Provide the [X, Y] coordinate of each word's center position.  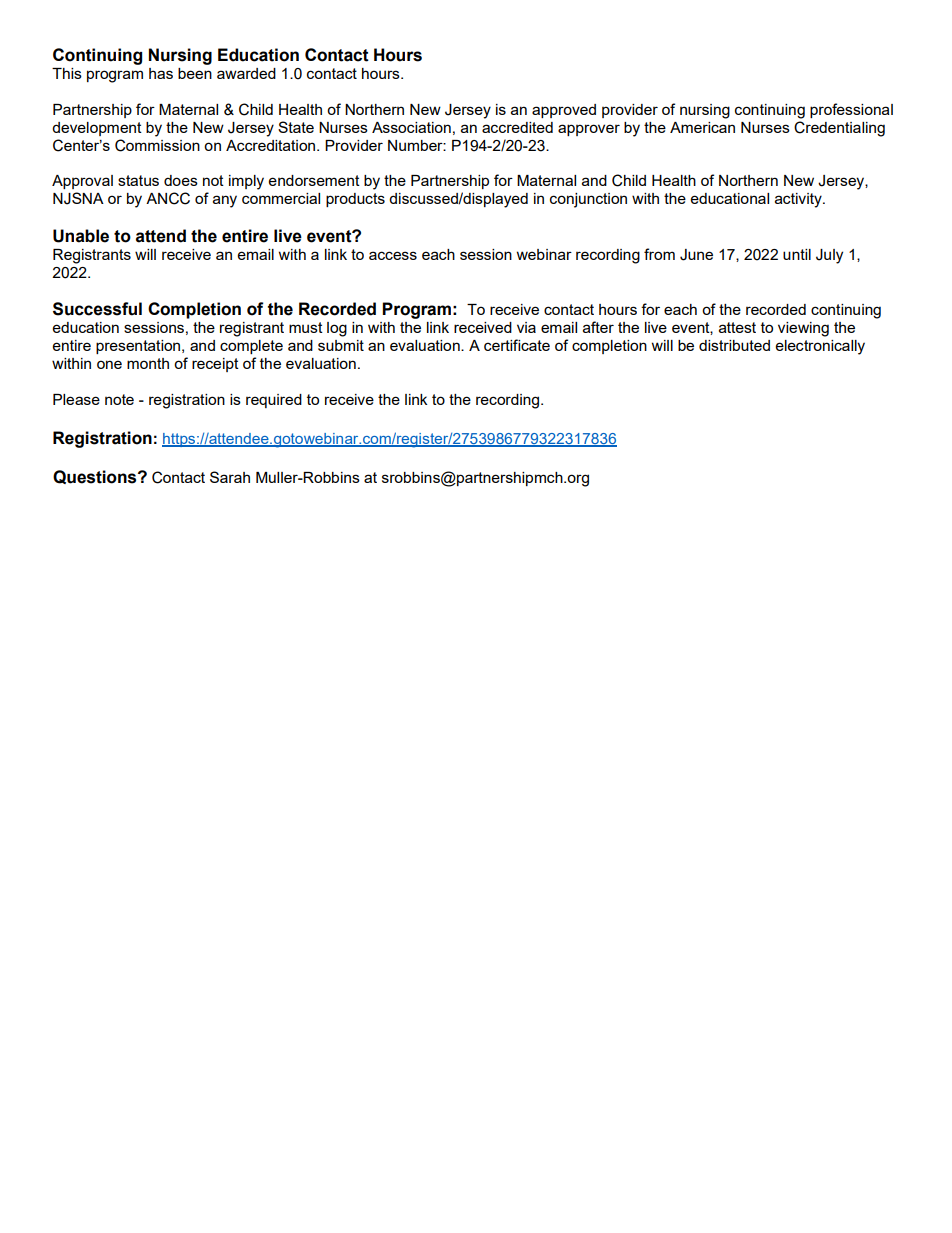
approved [564, 111]
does [181, 180]
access [393, 255]
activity [799, 200]
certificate [517, 345]
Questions [96, 477]
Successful [97, 309]
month [148, 363]
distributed [734, 345]
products [355, 200]
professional [851, 110]
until [797, 254]
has [161, 73]
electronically [820, 347]
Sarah [230, 477]
